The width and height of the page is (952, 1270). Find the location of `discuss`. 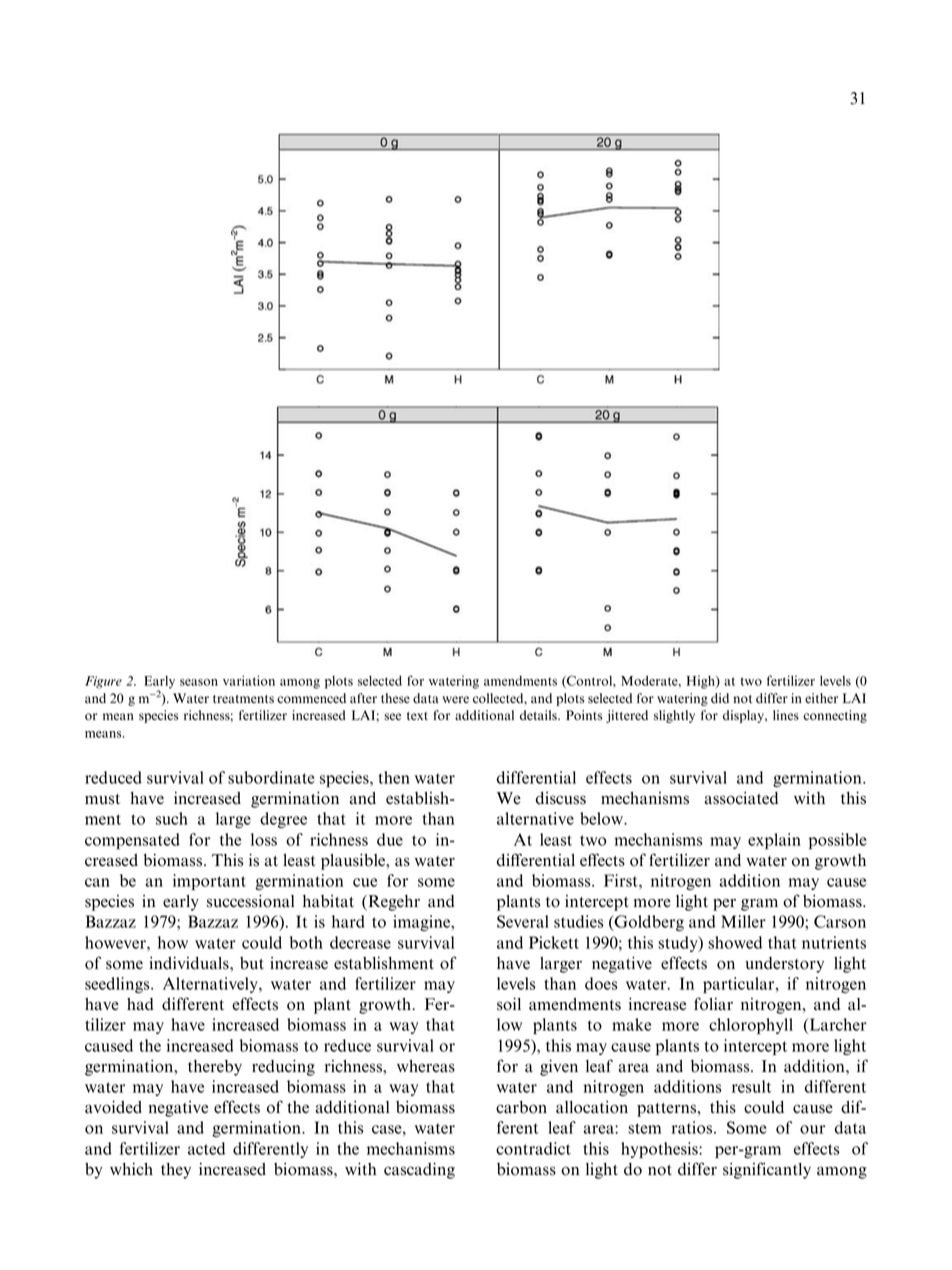

discuss is located at coordinates (561, 798).
